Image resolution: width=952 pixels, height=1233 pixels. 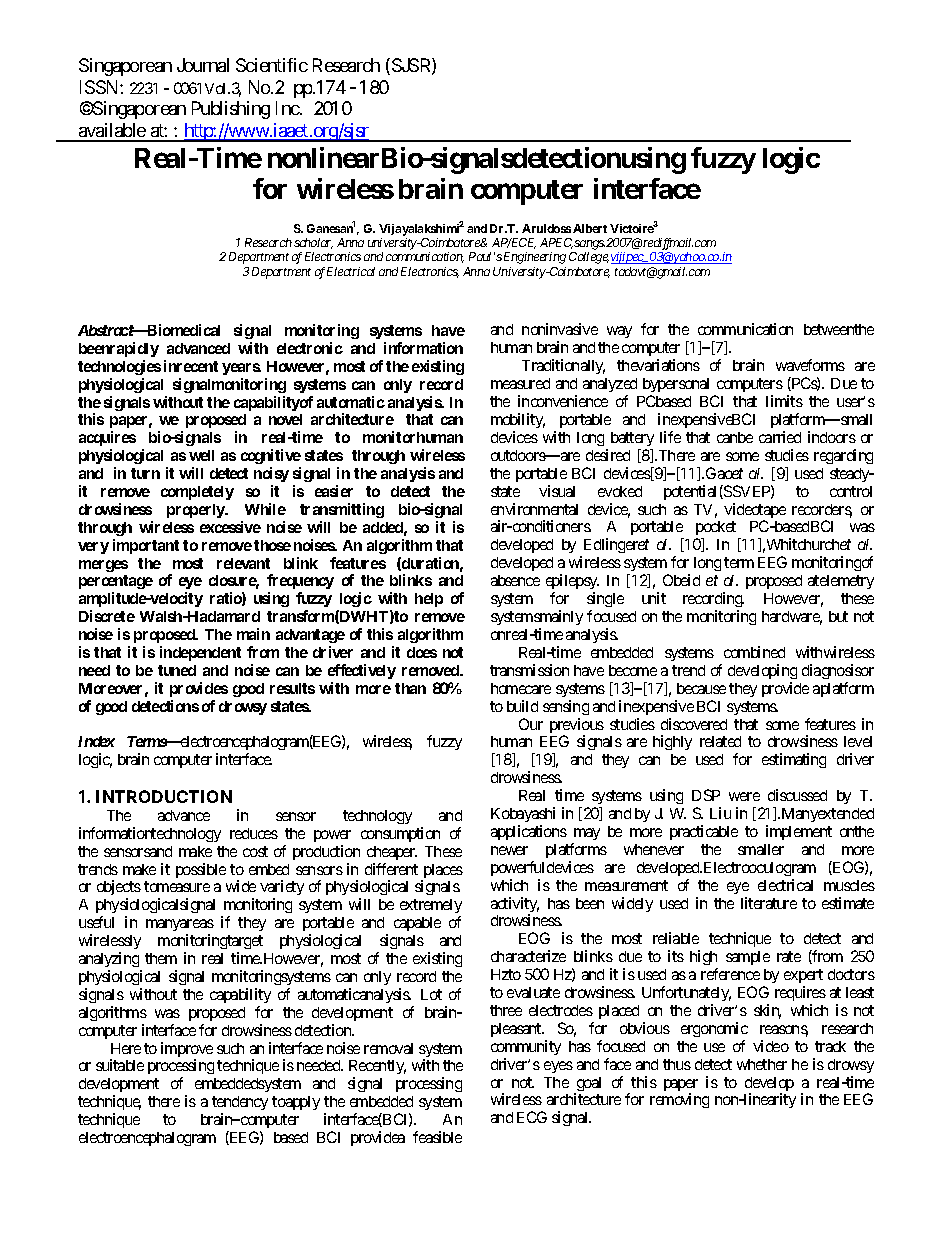 I want to click on waveforms, so click(x=810, y=365).
